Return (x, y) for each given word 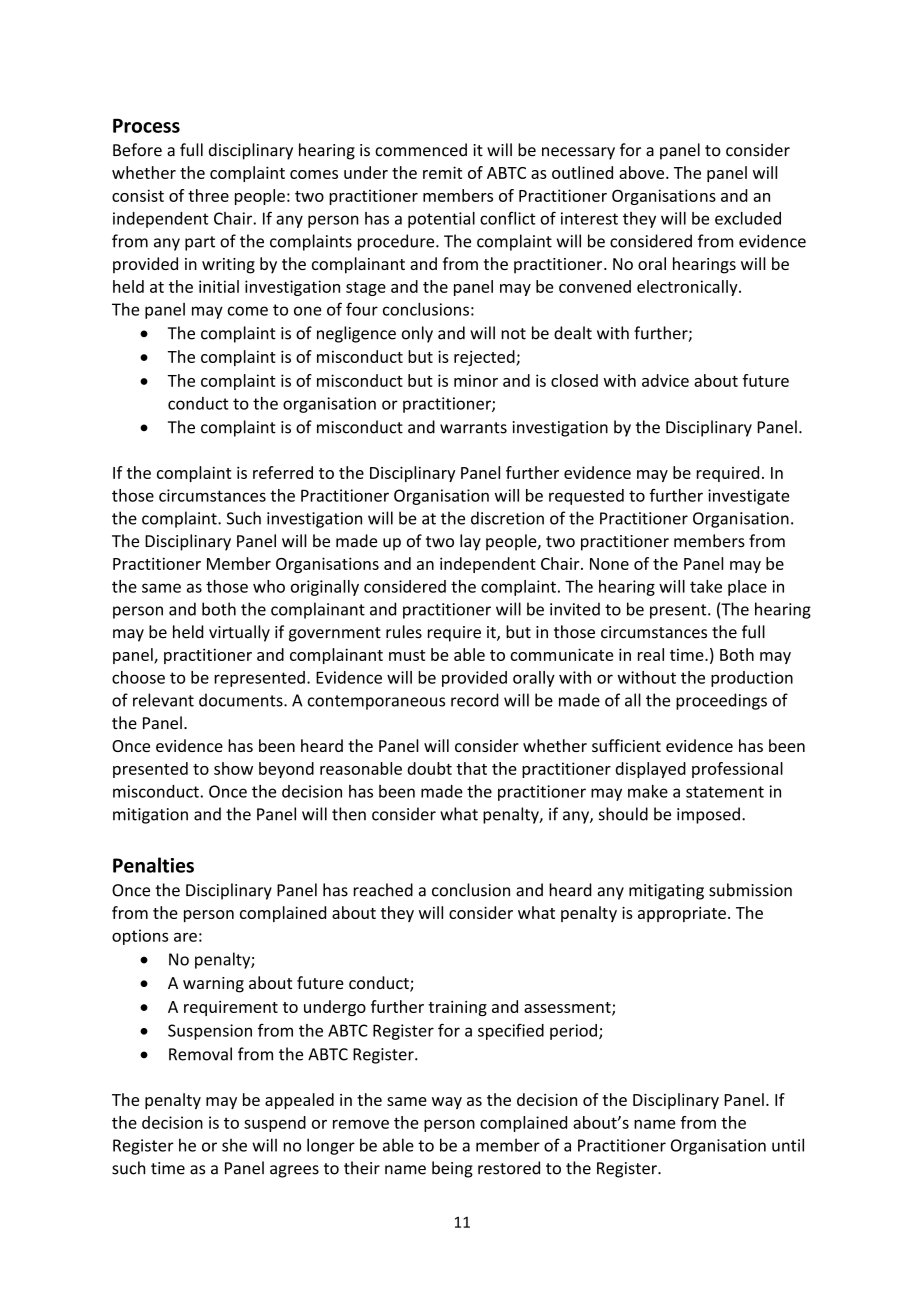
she (234, 1145)
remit (442, 172)
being (452, 1169)
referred (283, 472)
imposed (708, 815)
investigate (748, 497)
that (471, 768)
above (643, 172)
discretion (507, 518)
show (233, 768)
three (208, 195)
